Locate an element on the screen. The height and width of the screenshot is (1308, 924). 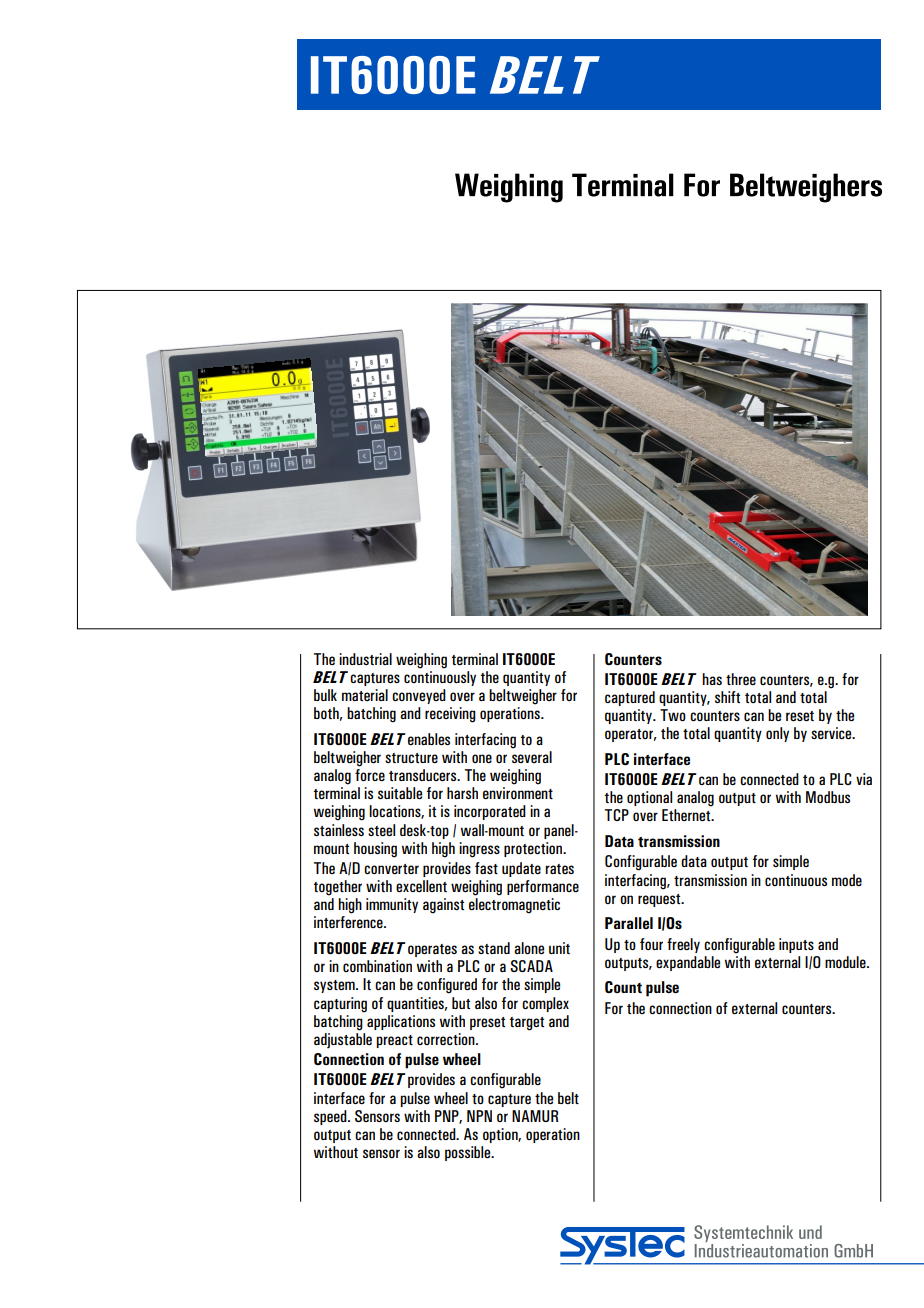
speed is located at coordinates (331, 1117).
